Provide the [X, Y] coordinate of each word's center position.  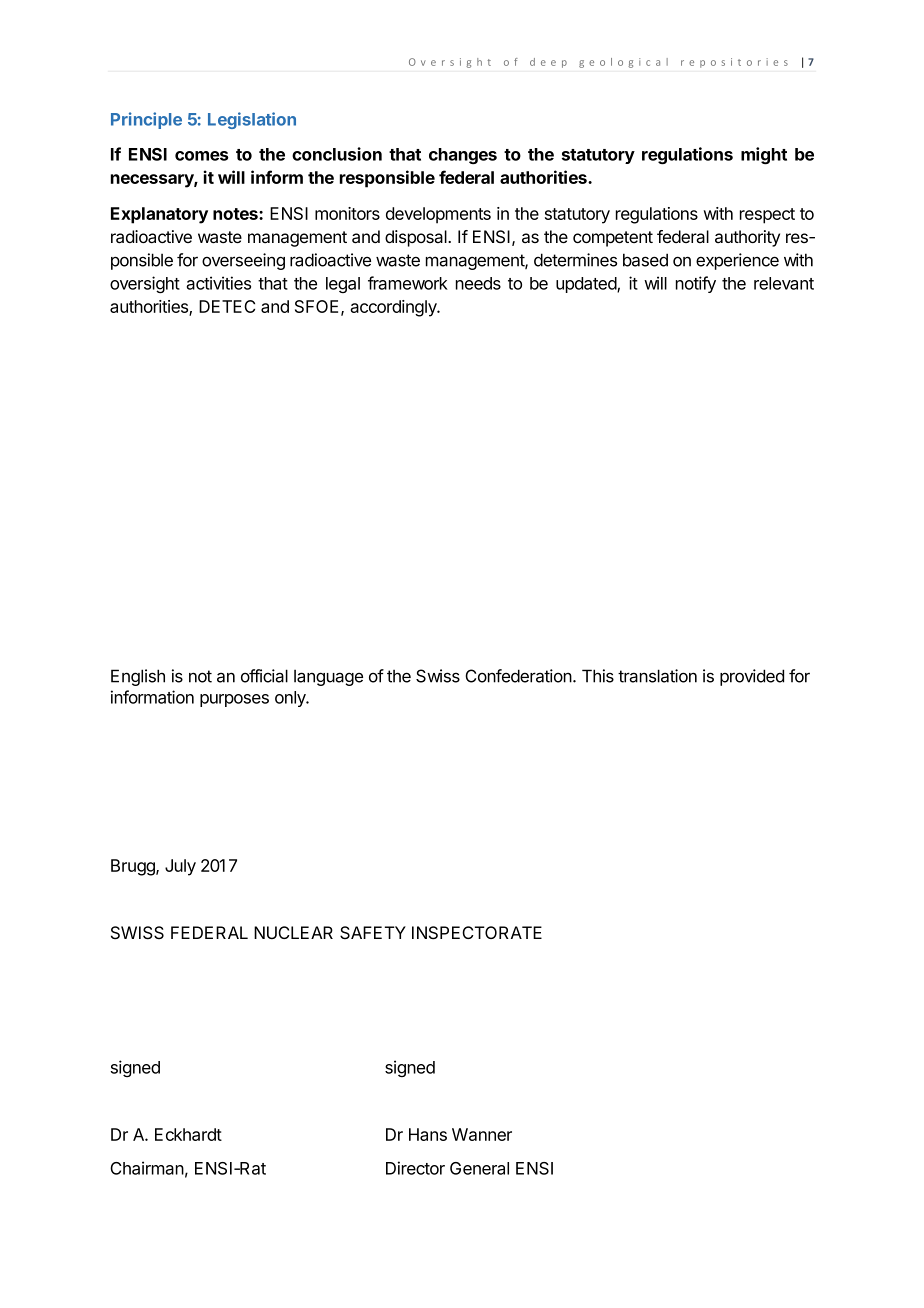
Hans [428, 1134]
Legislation [252, 120]
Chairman [147, 1168]
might [764, 155]
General [479, 1168]
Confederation [519, 676]
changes [463, 156]
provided [752, 677]
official [264, 676]
